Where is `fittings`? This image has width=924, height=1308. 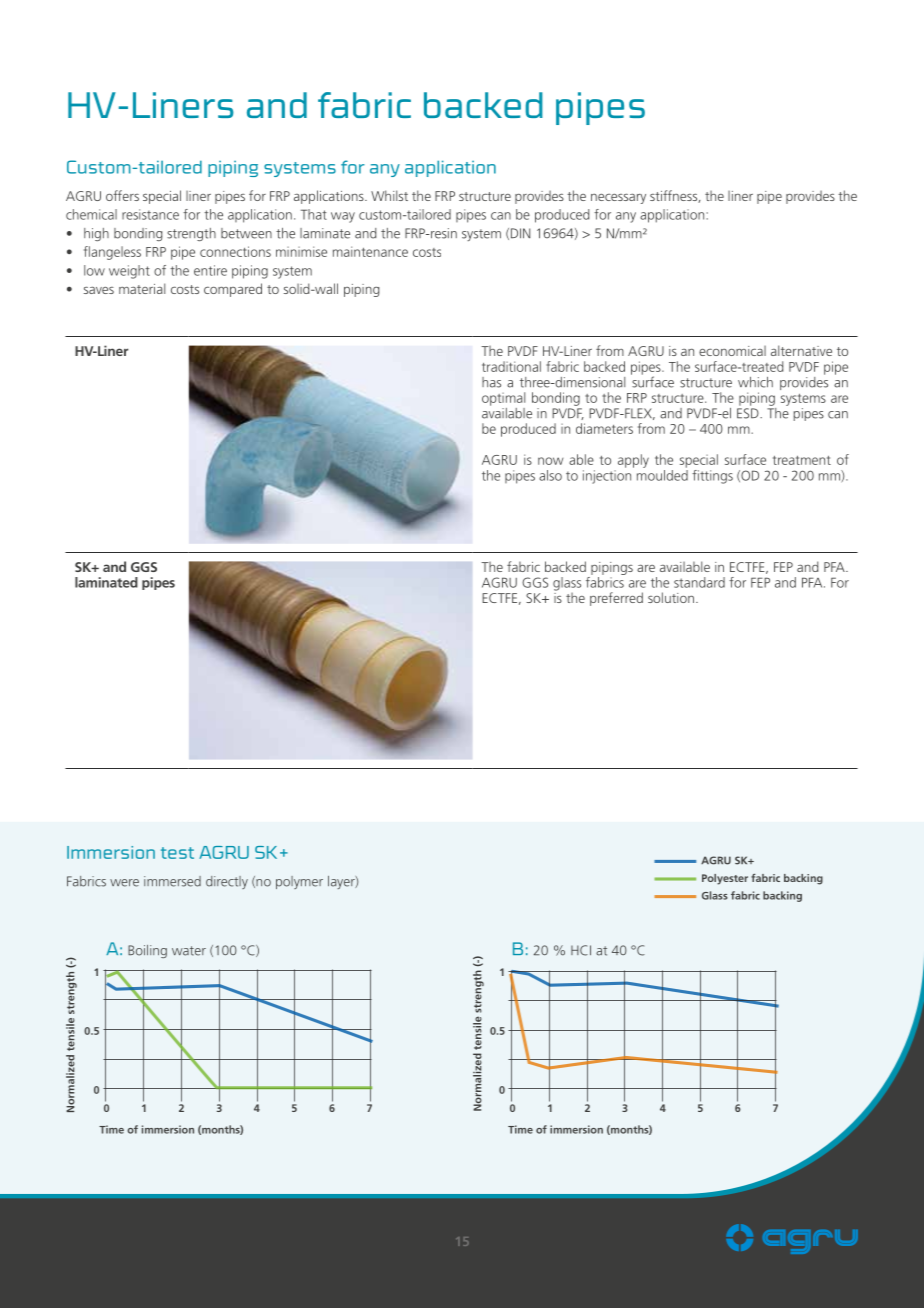
fittings is located at coordinates (712, 477).
